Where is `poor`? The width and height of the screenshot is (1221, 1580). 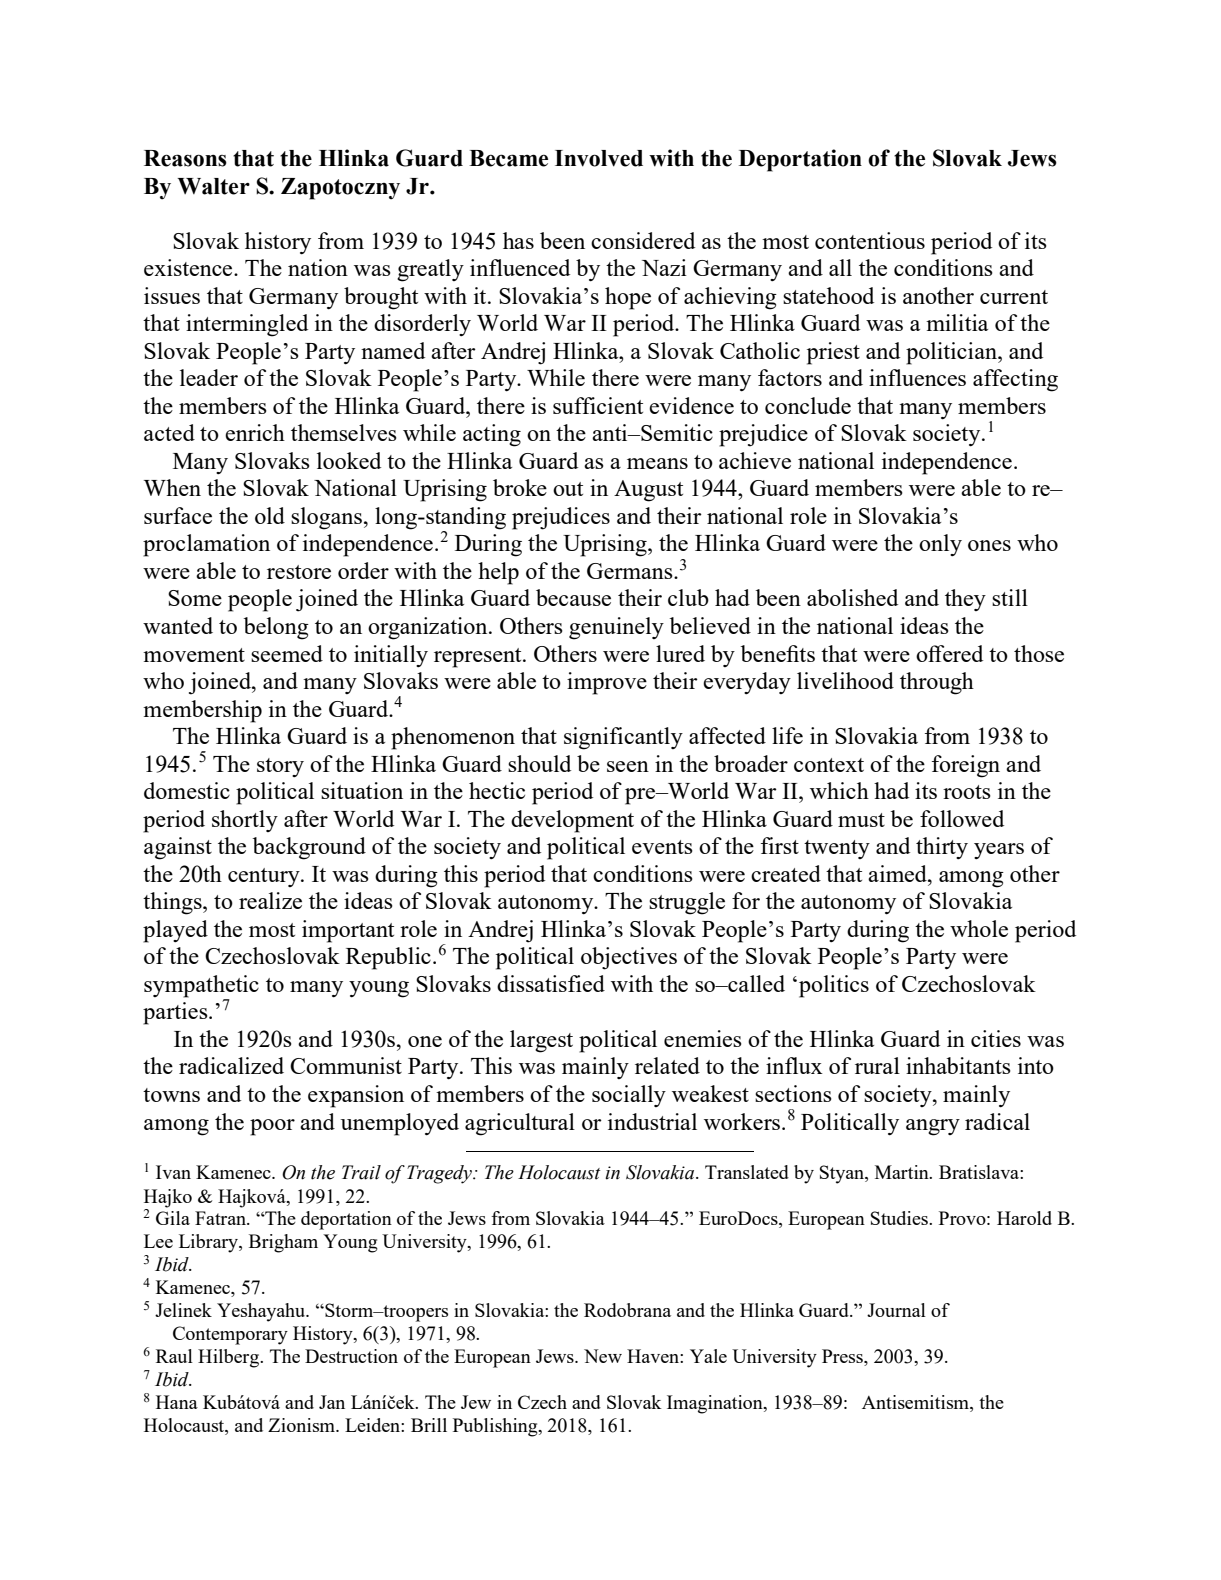 poor is located at coordinates (272, 1127).
